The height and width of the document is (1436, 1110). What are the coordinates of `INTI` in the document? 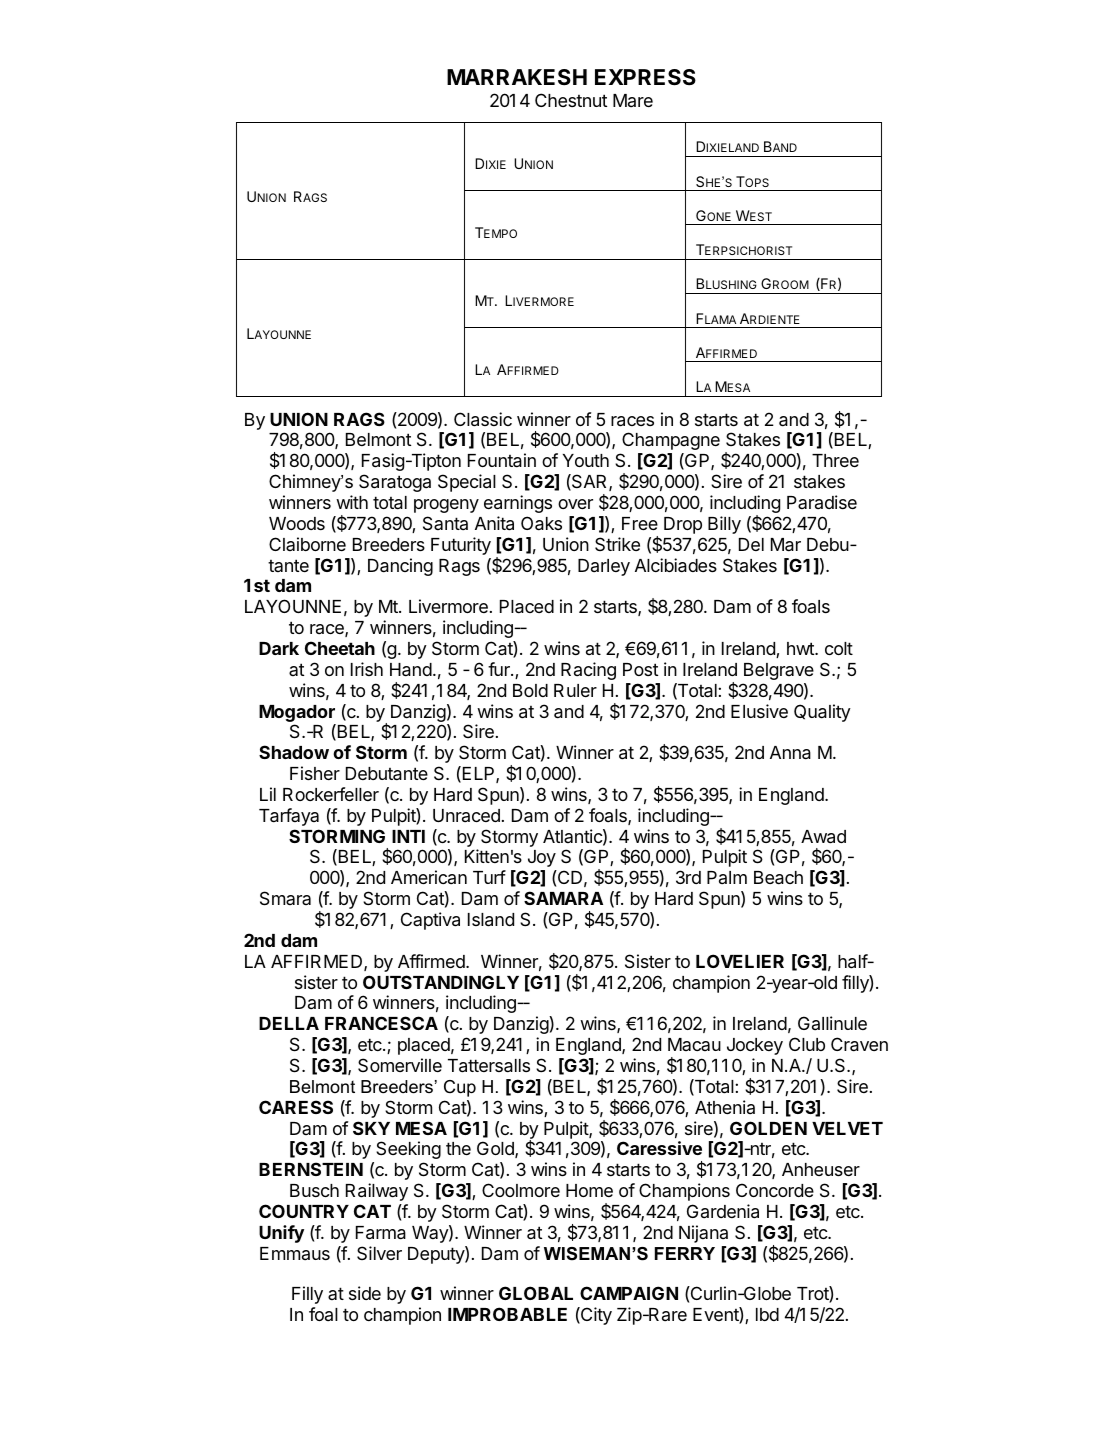 It's located at (408, 836).
